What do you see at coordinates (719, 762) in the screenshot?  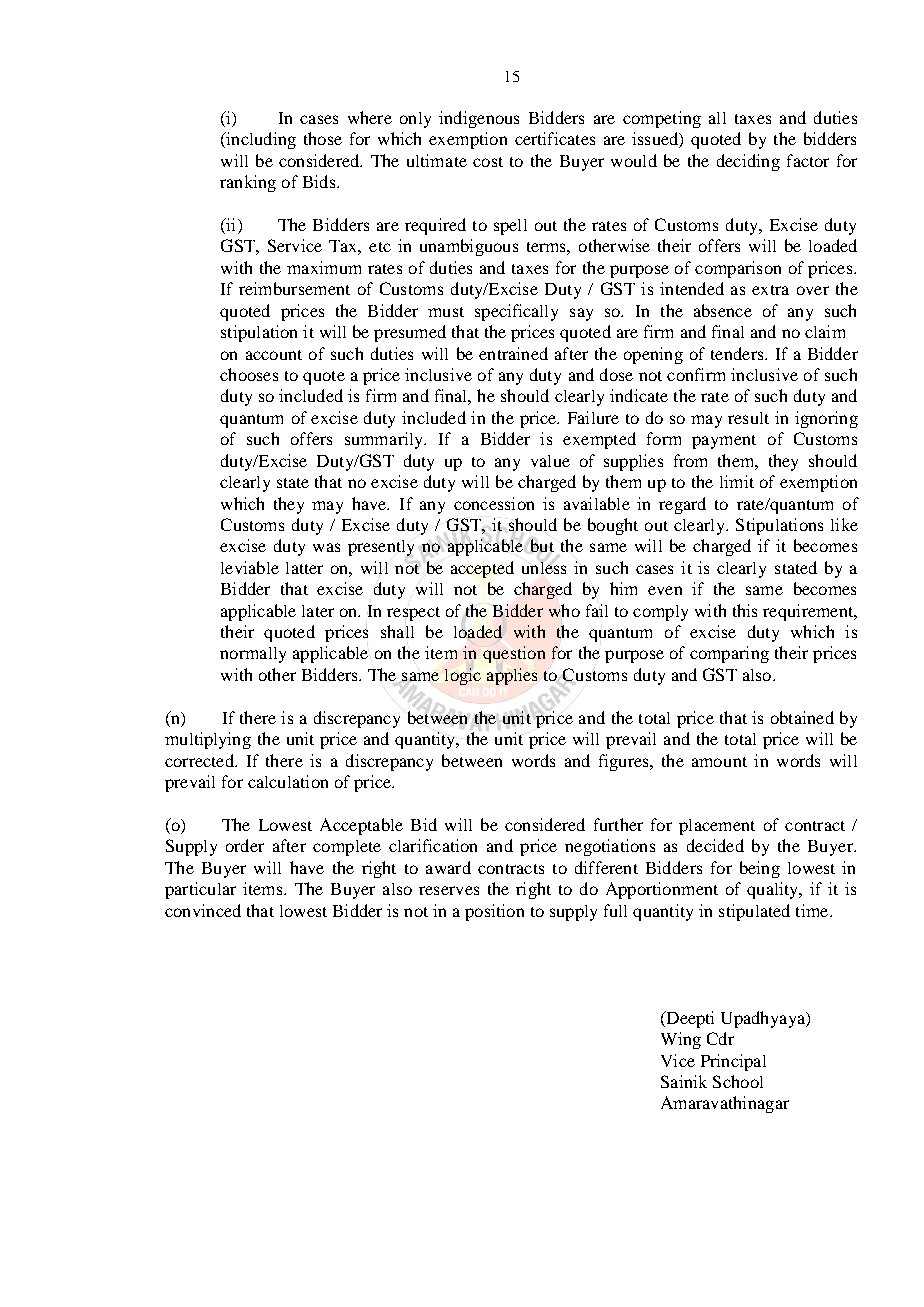 I see `amount` at bounding box center [719, 762].
